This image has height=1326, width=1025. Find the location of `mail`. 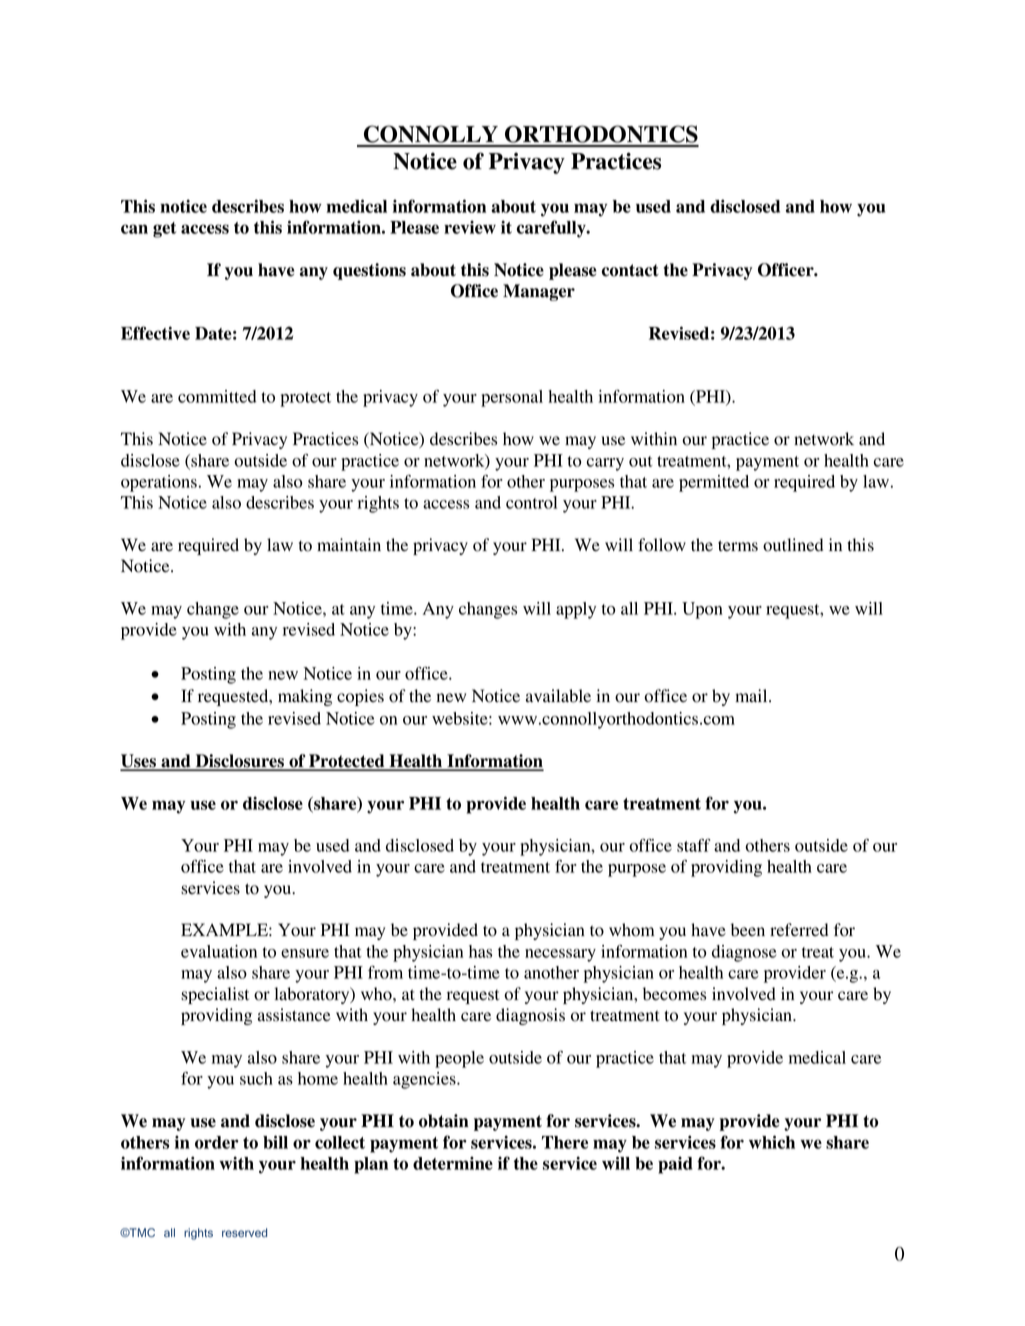

mail is located at coordinates (752, 695).
